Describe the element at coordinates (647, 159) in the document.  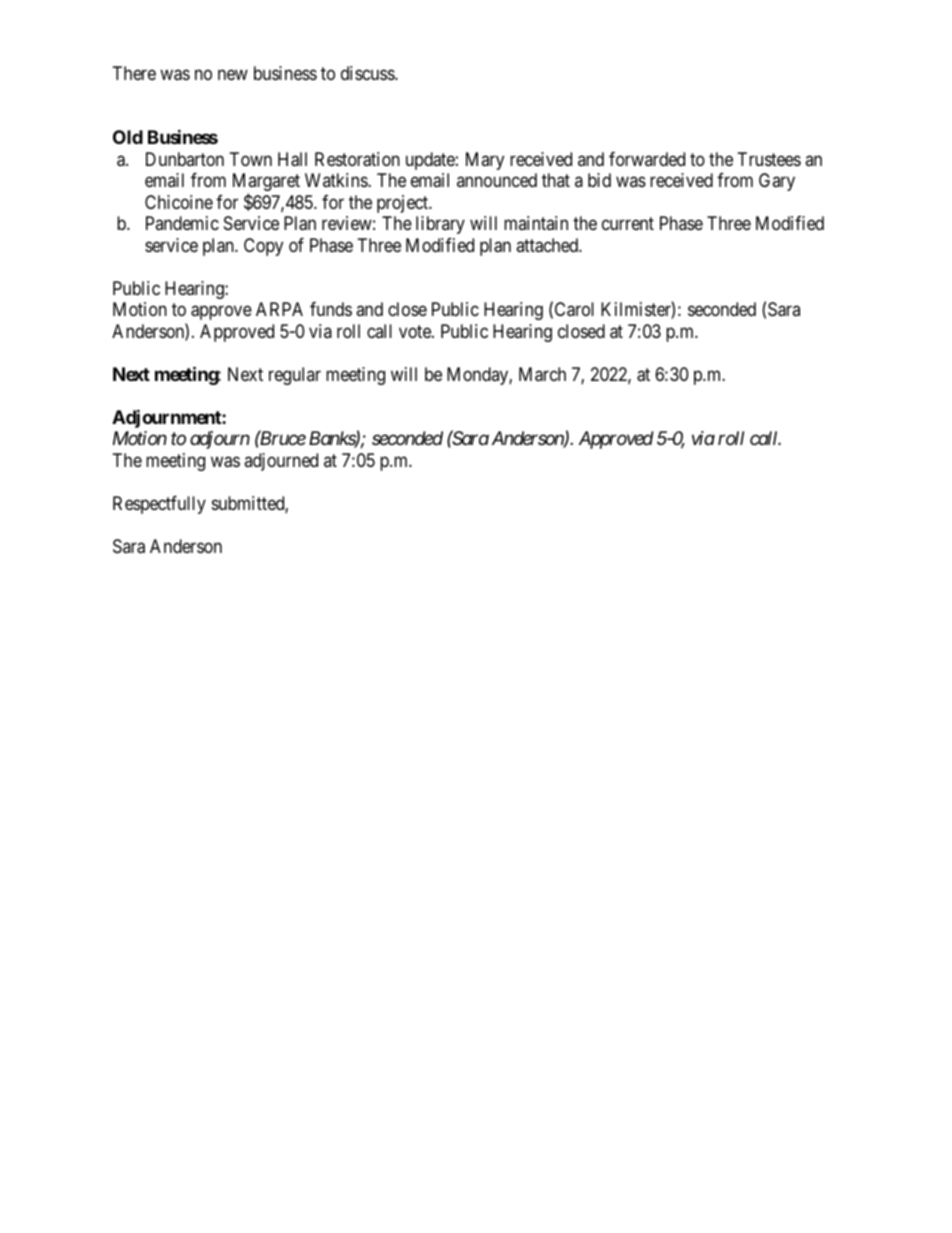
I see `forwarded` at that location.
